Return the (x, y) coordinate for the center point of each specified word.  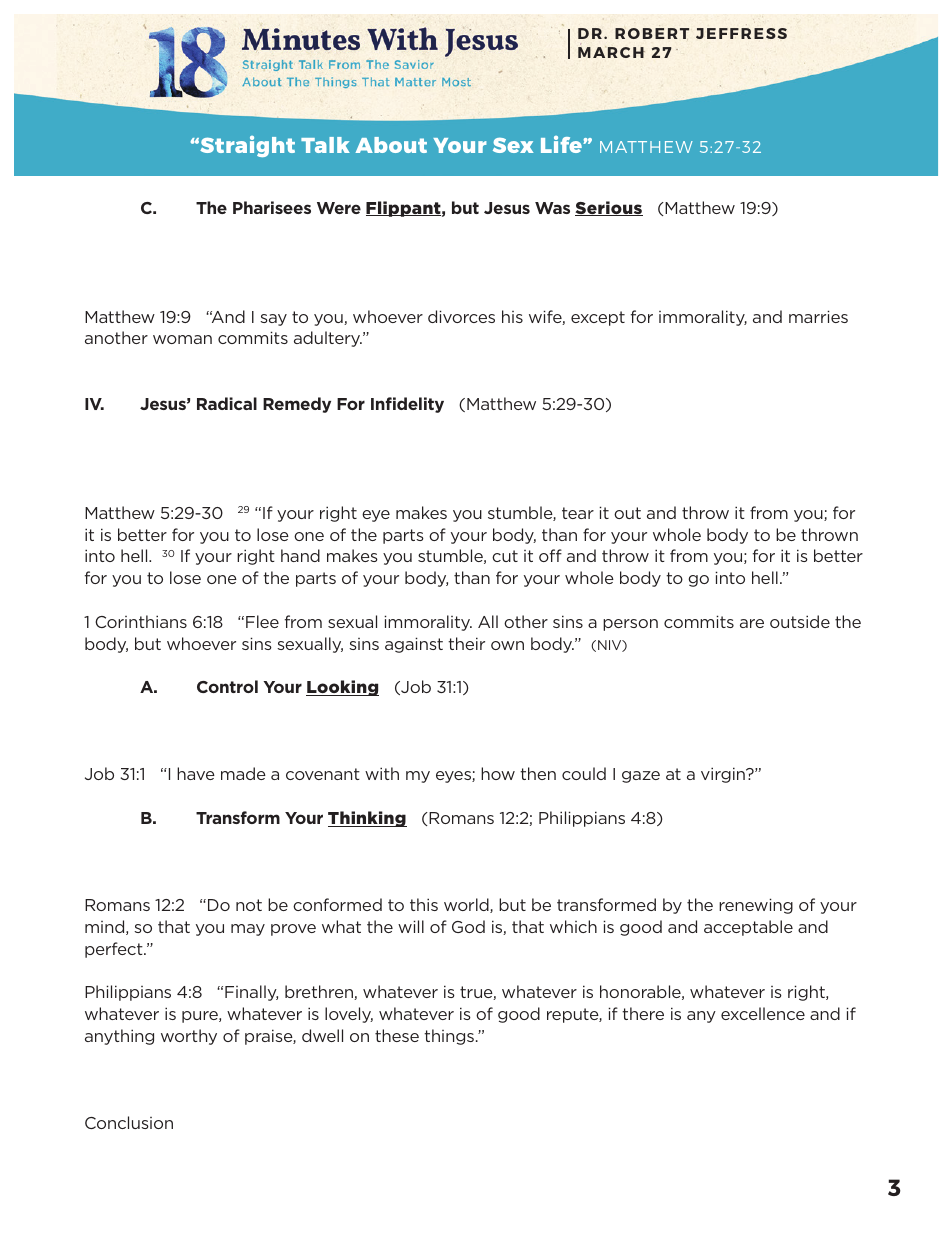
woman (182, 339)
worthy (189, 1037)
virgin (724, 775)
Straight (246, 146)
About (391, 145)
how (498, 773)
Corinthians (141, 621)
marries (818, 316)
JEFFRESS (741, 33)
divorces (461, 316)
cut (505, 556)
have (196, 773)
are (752, 623)
